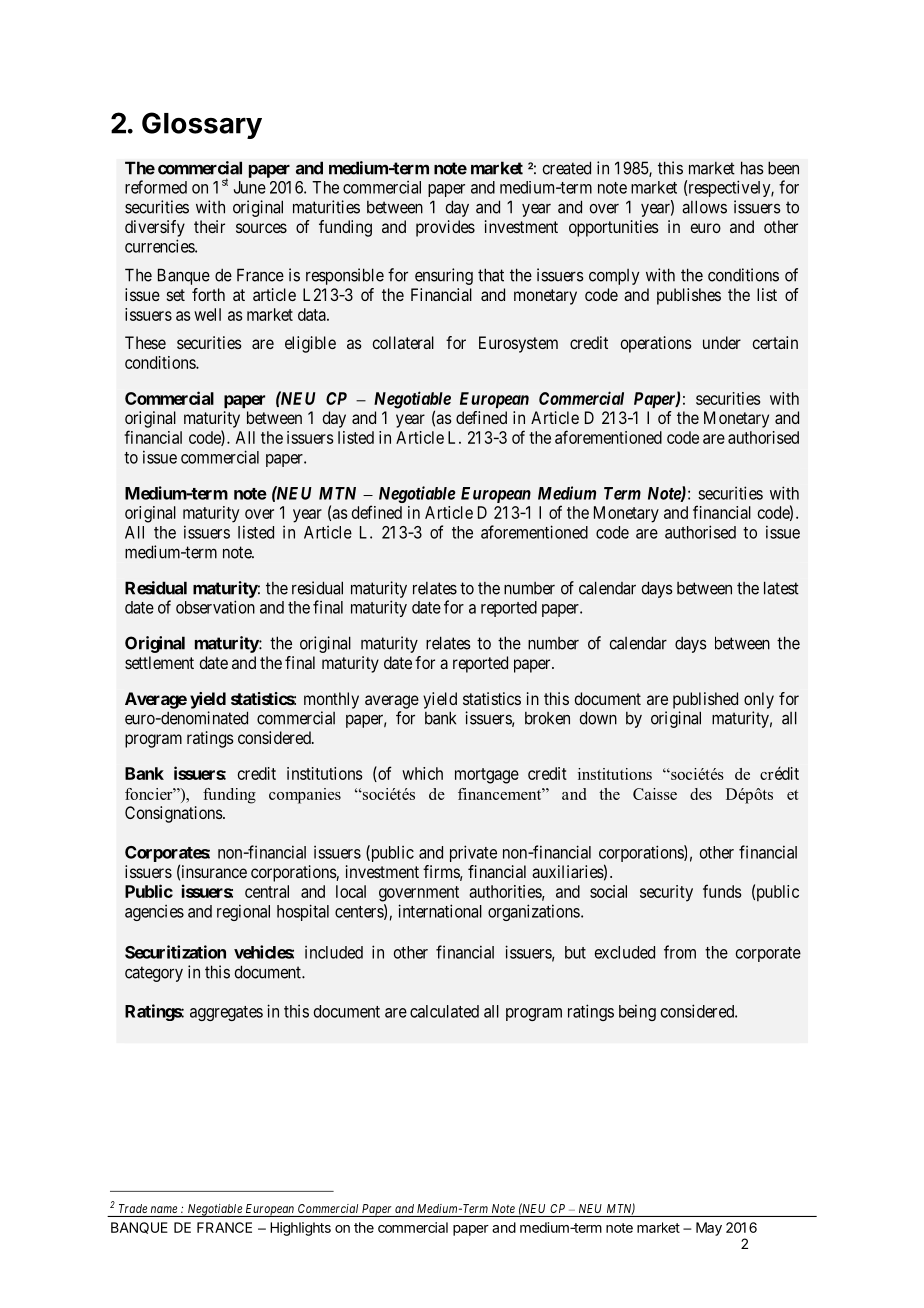 The image size is (924, 1308). What do you see at coordinates (202, 125) in the document?
I see `Glossary` at bounding box center [202, 125].
